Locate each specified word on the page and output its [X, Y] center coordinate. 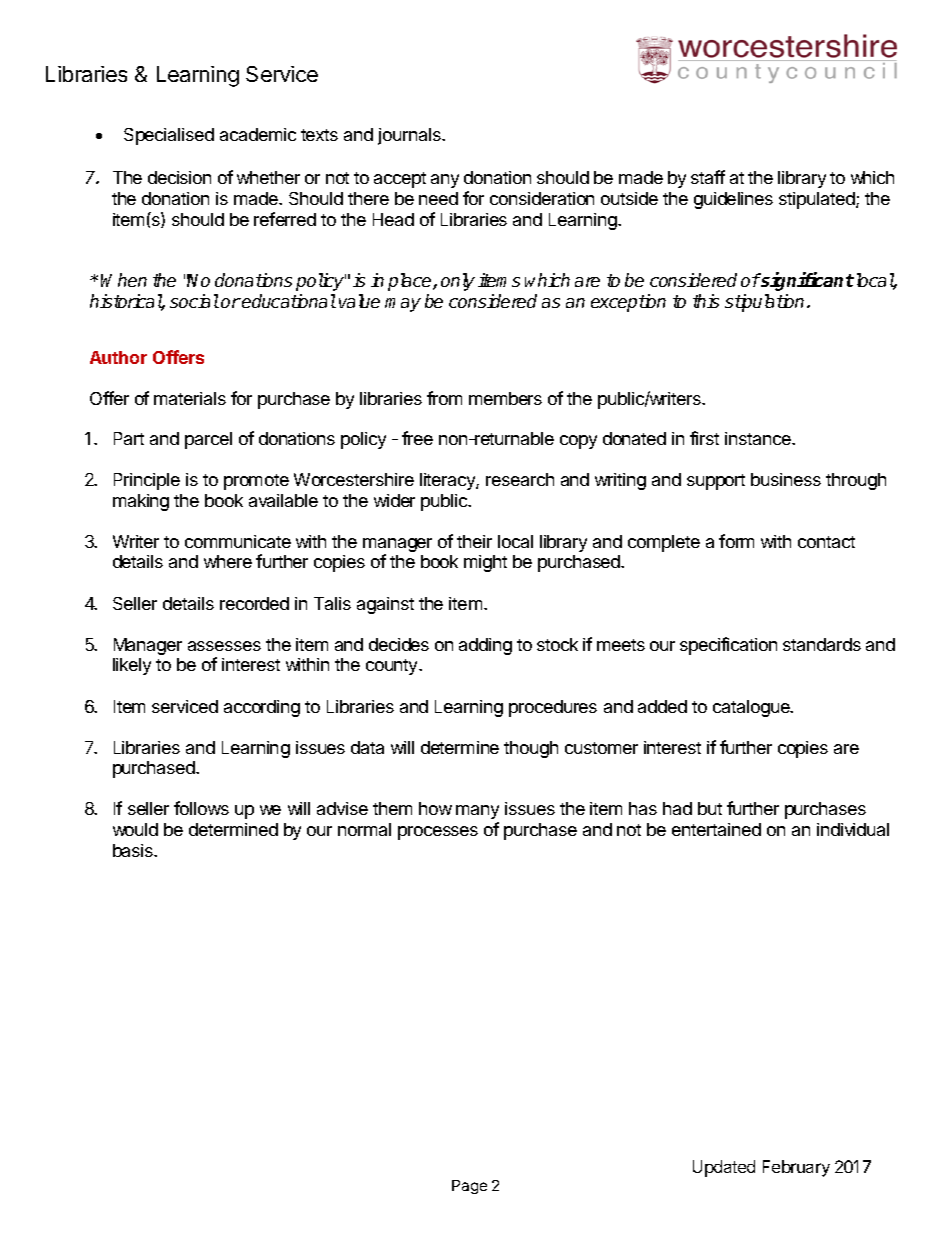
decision [179, 177]
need [438, 198]
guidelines [733, 200]
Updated [724, 1168]
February [796, 1168]
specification [728, 646]
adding [485, 646]
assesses [224, 646]
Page [469, 1187]
